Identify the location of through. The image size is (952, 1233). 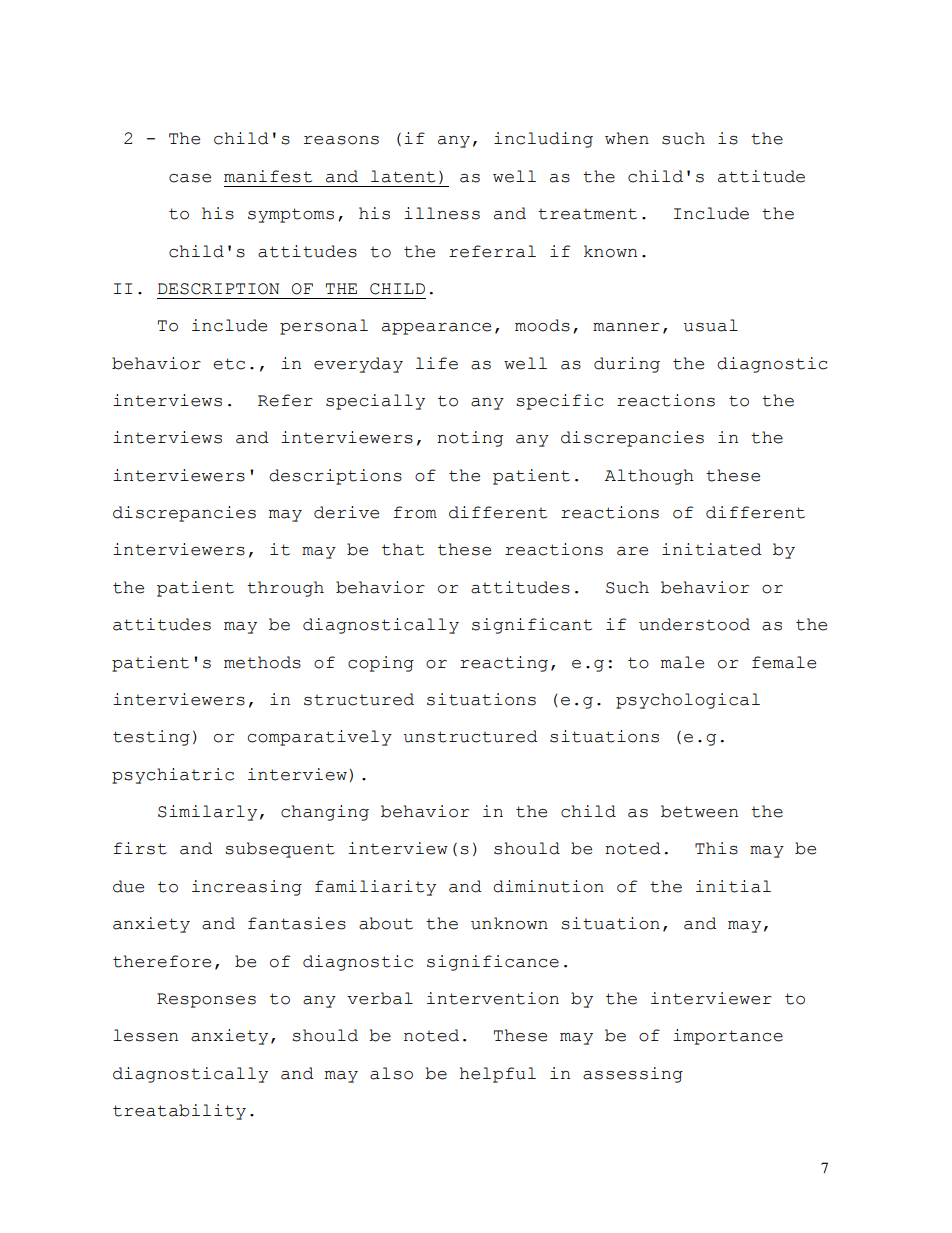
(285, 589).
